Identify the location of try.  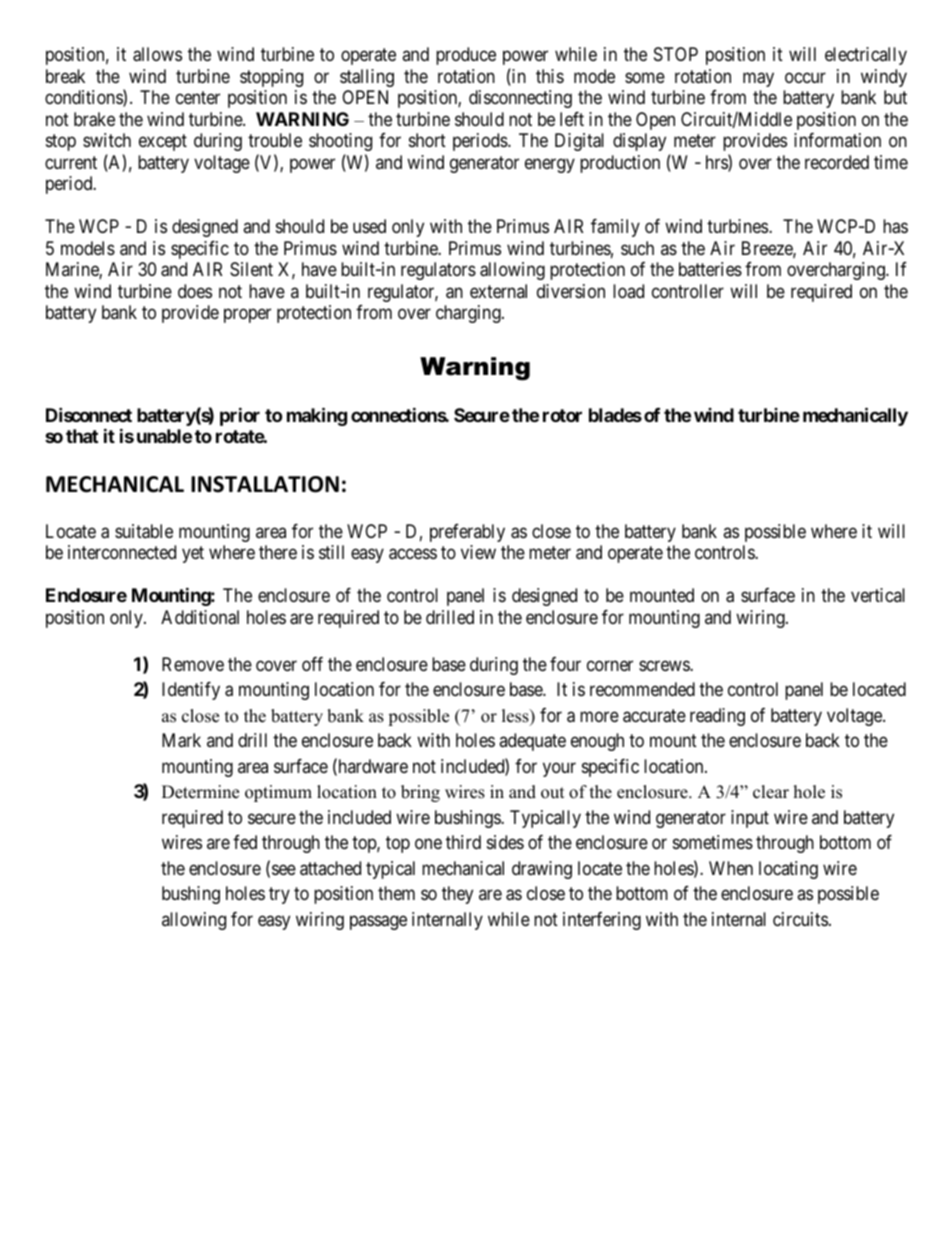
(279, 896).
